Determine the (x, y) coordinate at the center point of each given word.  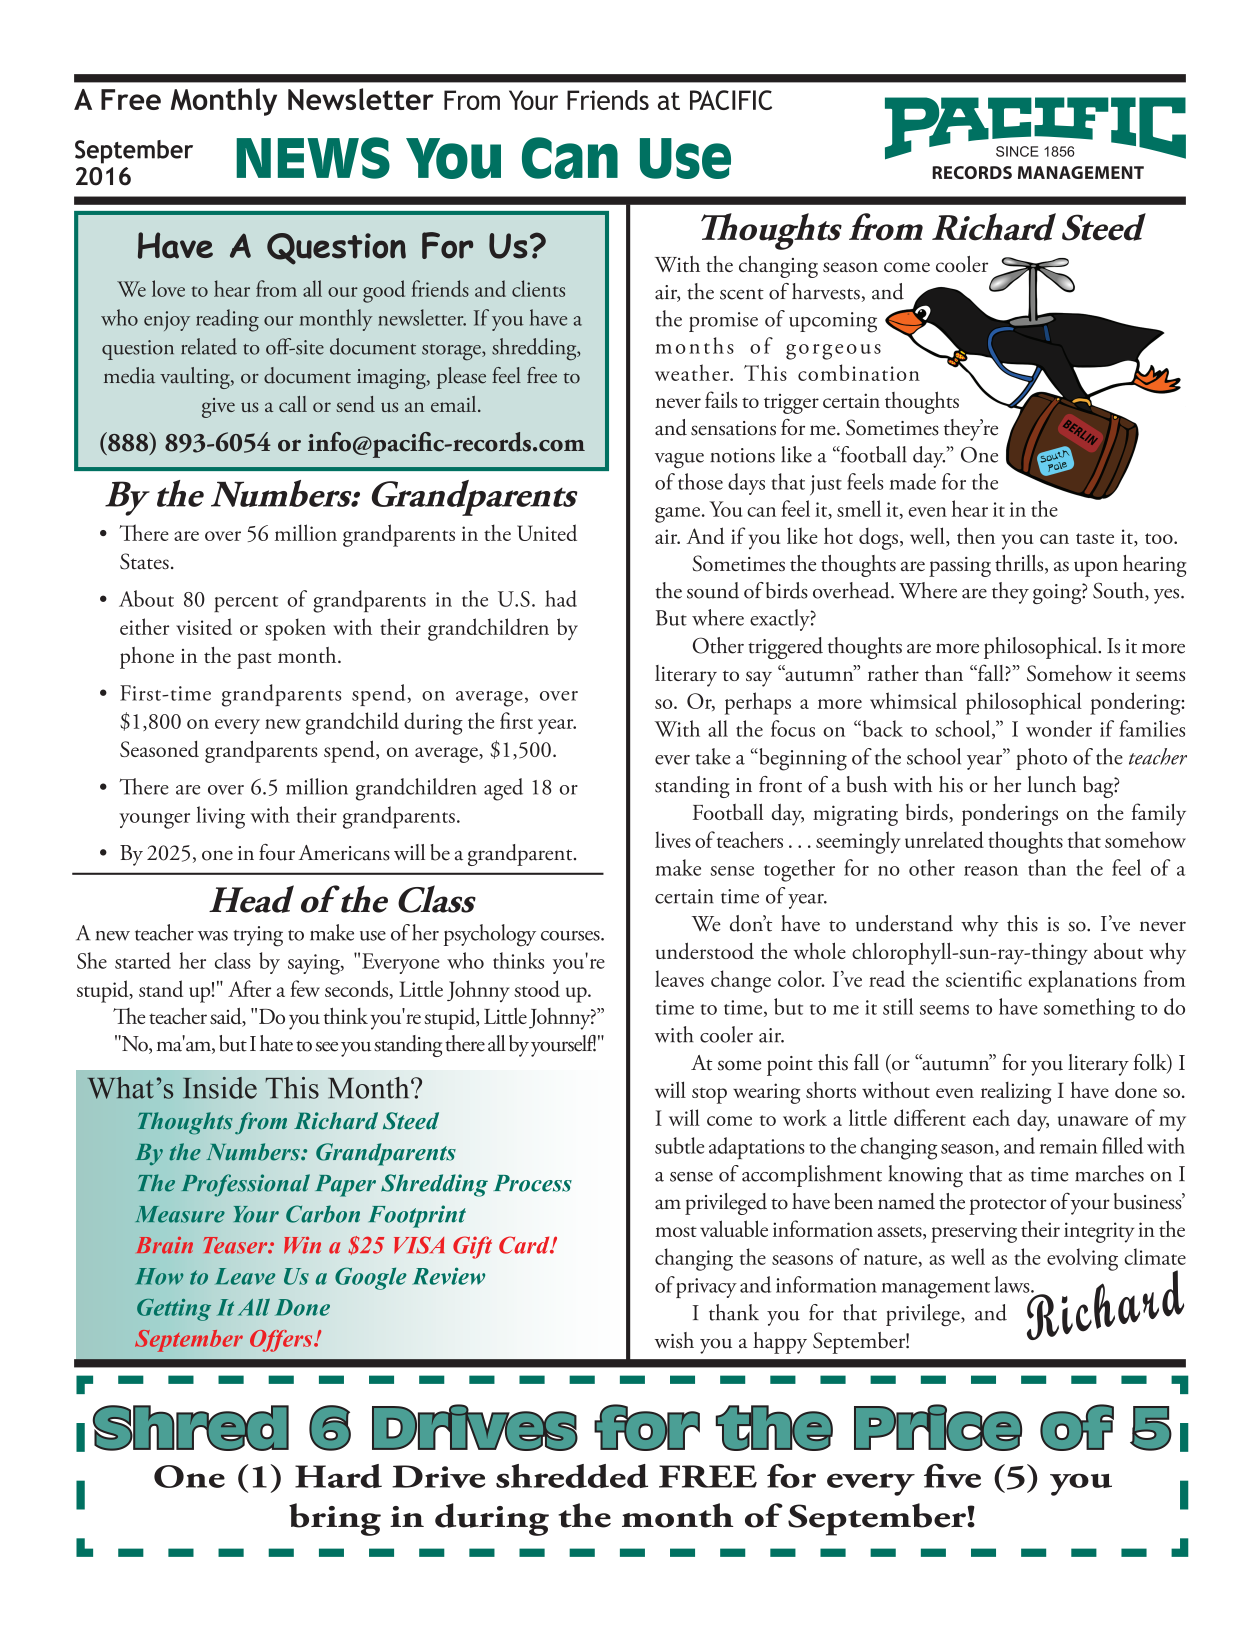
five (952, 1476)
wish (674, 1340)
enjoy (167, 321)
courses (571, 936)
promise (723, 322)
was (213, 936)
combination (859, 372)
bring (335, 1519)
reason (991, 871)
